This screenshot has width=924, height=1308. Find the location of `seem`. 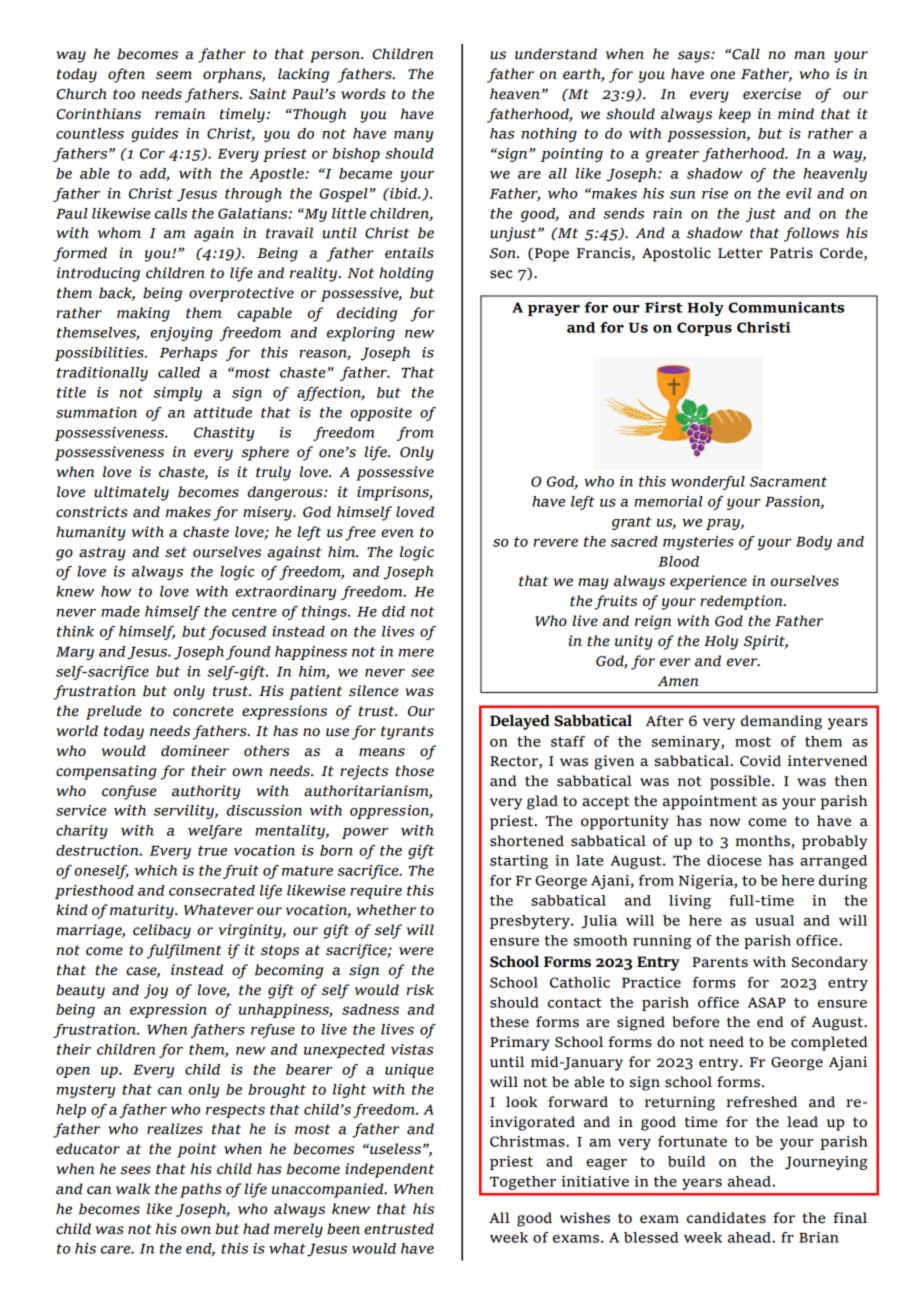

seem is located at coordinates (174, 75).
